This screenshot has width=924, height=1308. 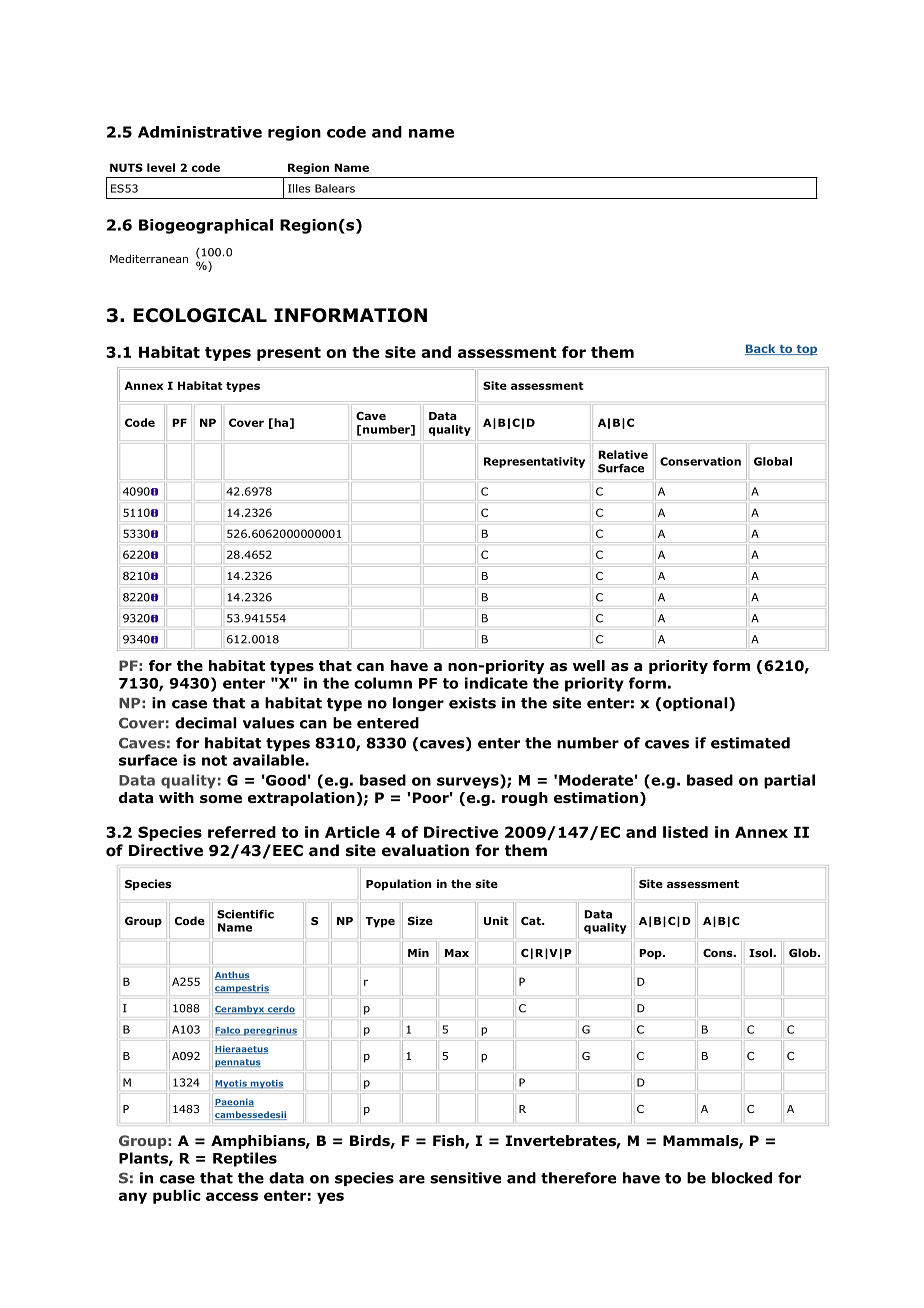 What do you see at coordinates (245, 1159) in the screenshot?
I see `Reptiles` at bounding box center [245, 1159].
